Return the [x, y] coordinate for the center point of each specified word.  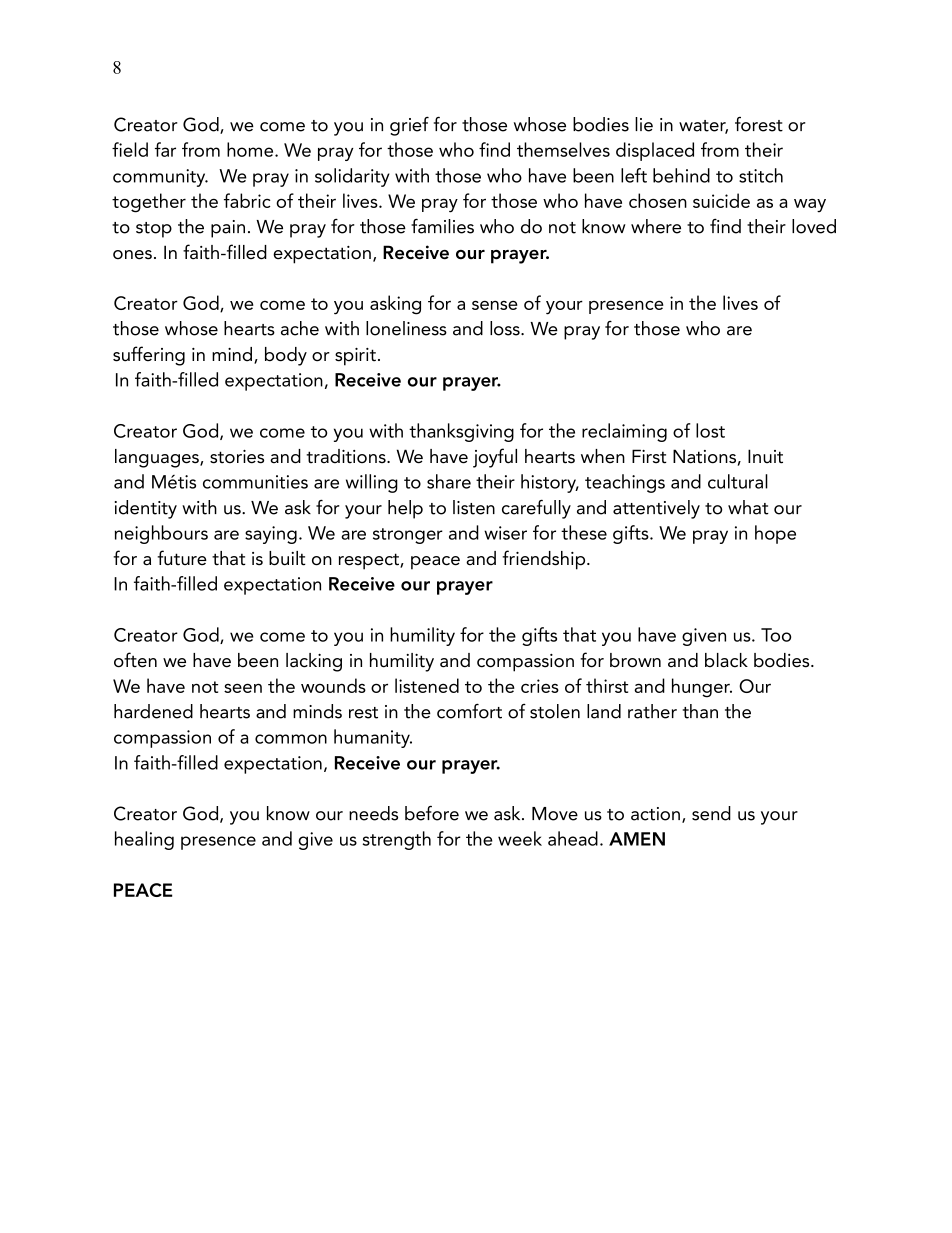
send [711, 813]
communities [255, 482]
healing [144, 840]
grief [409, 126]
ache [300, 328]
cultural [738, 481]
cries [540, 686]
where [656, 226]
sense [495, 305]
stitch [761, 175]
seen [243, 688]
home [251, 149]
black [726, 660]
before [432, 813]
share [449, 481]
